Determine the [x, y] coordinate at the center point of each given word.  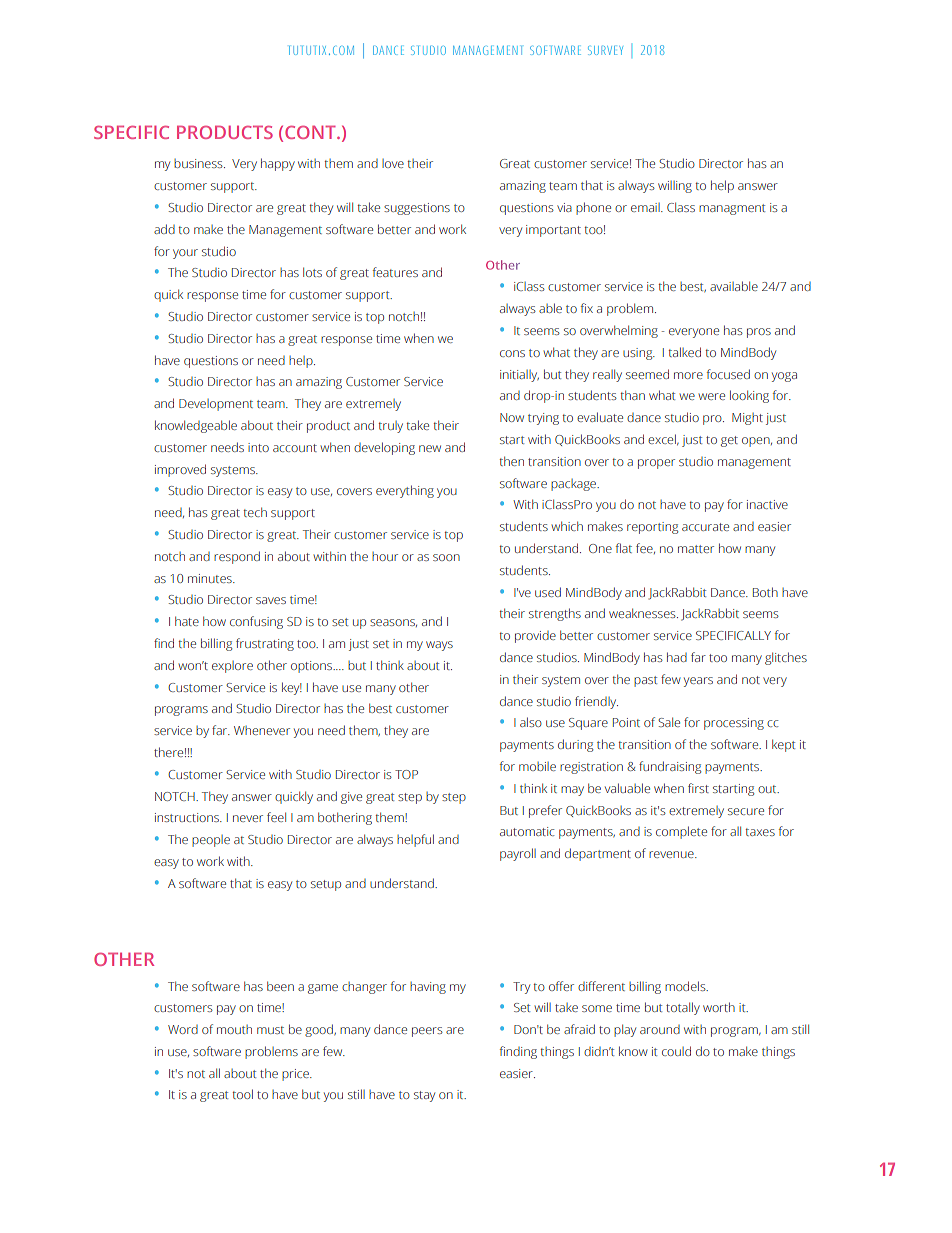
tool [242, 1094]
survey [605, 50]
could [676, 1051]
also [531, 722]
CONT [311, 132]
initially [519, 376]
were [712, 396]
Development [216, 405]
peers [427, 1032]
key [292, 688]
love [393, 163]
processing [734, 724]
